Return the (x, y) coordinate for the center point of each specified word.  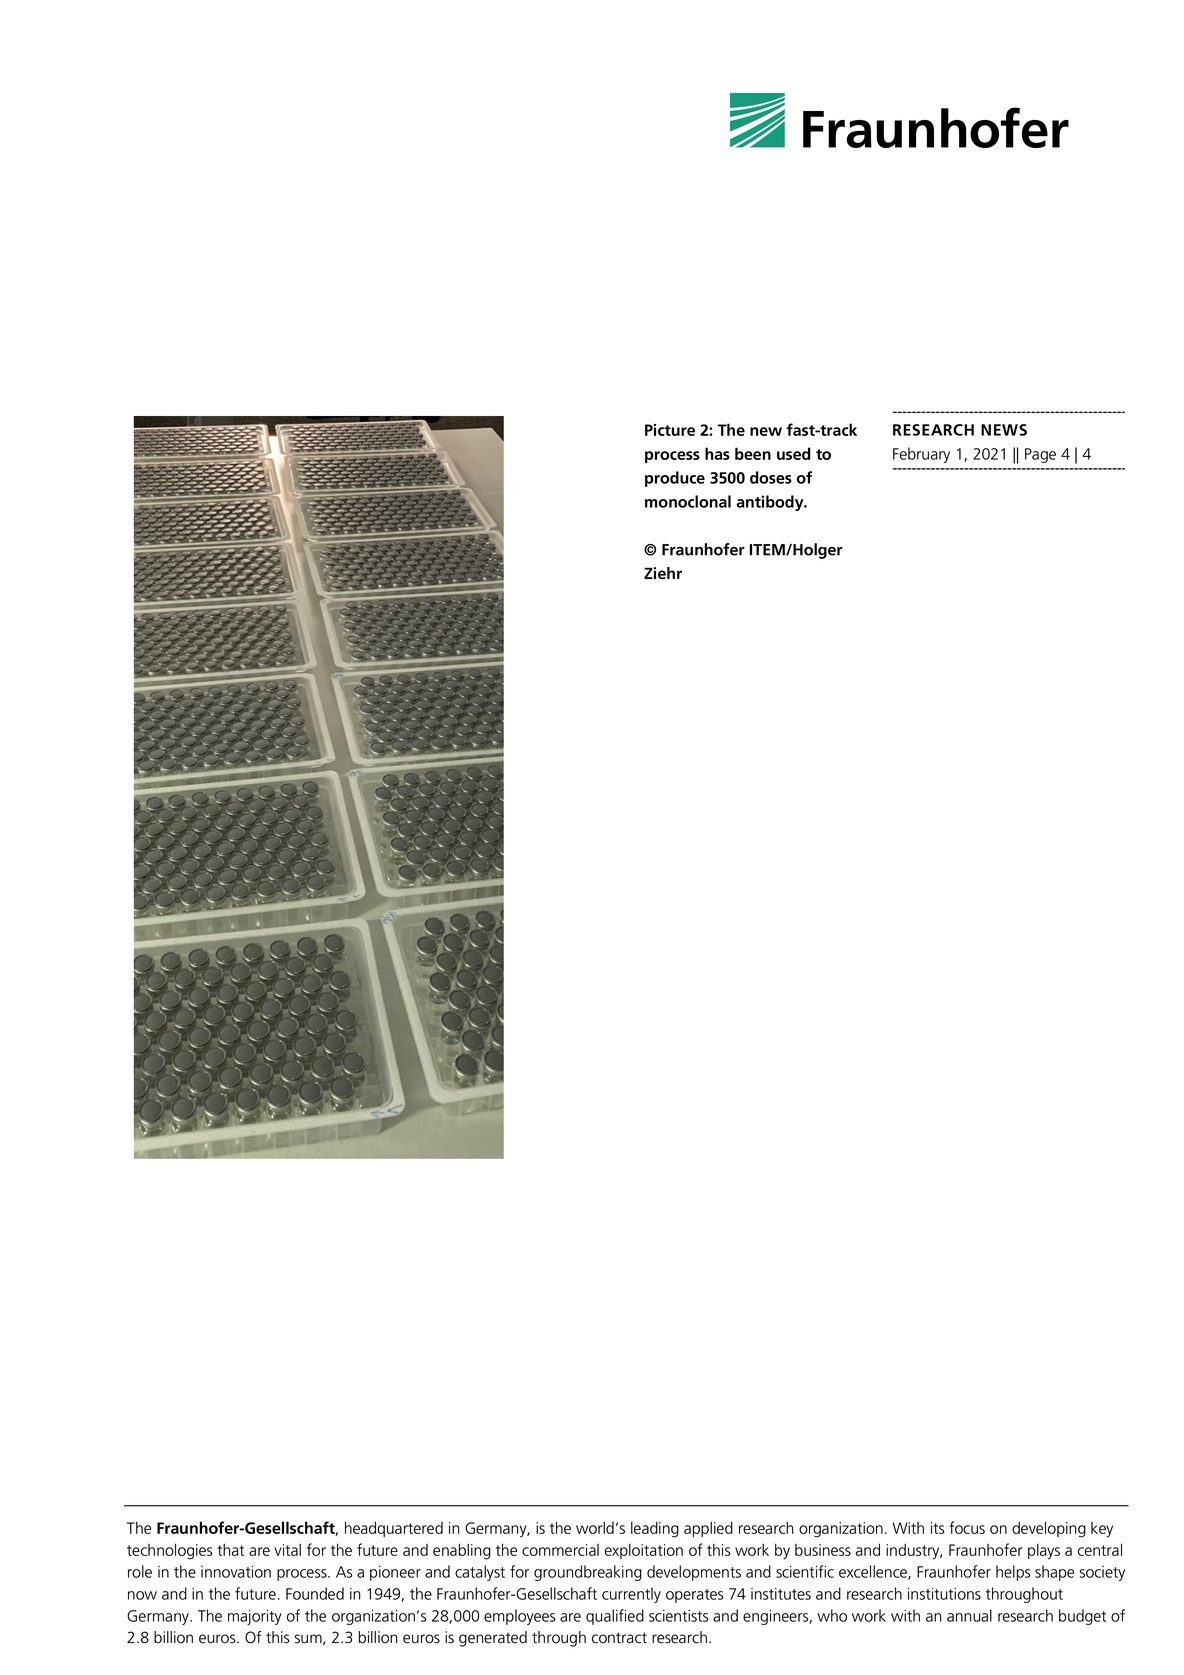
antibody (771, 503)
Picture (670, 430)
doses (771, 477)
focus (967, 1527)
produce (675, 479)
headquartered (394, 1529)
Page (1040, 455)
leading (655, 1529)
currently (631, 1595)
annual (969, 1615)
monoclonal (688, 501)
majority (255, 1617)
